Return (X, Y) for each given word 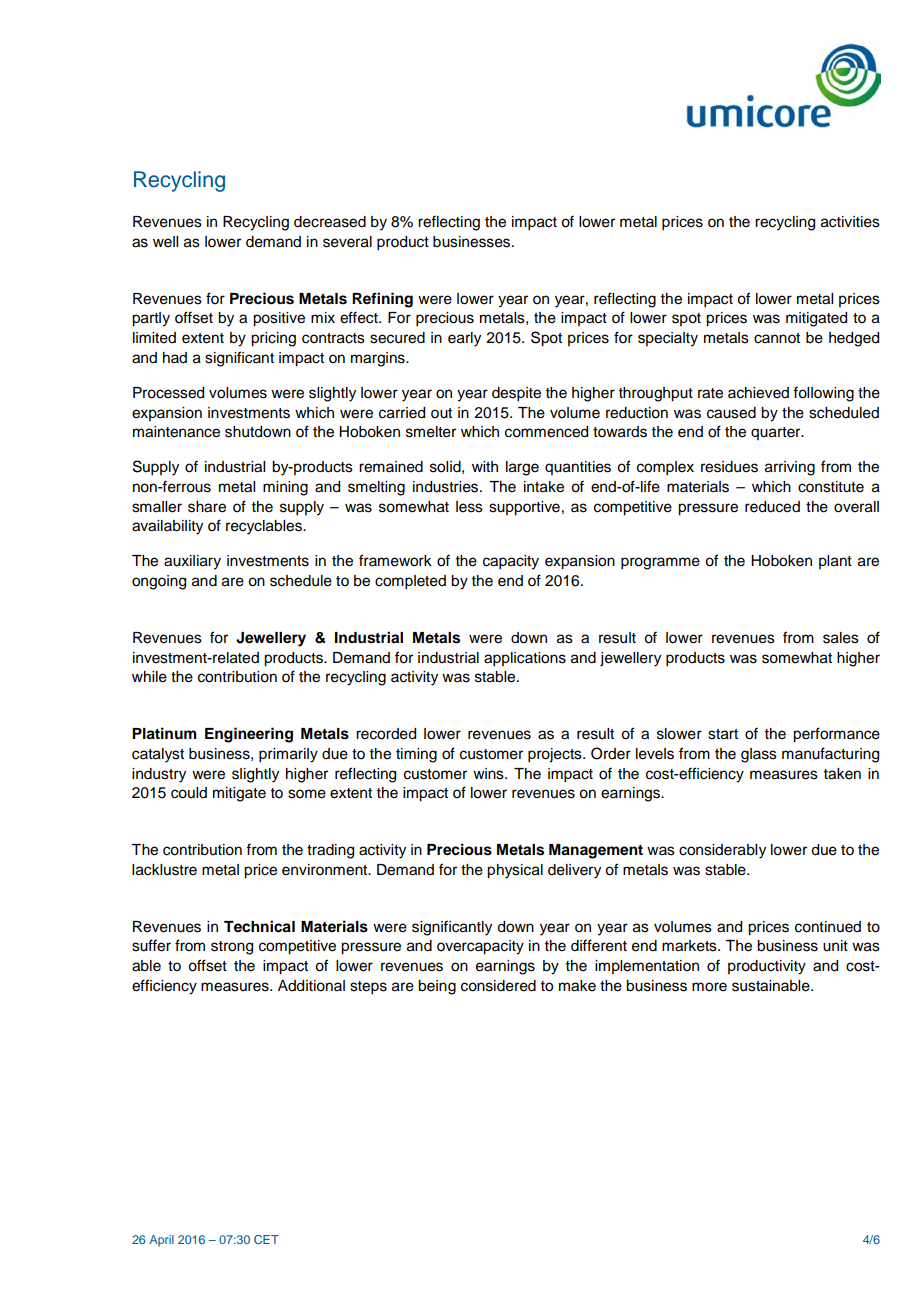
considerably (722, 851)
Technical (259, 926)
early (464, 339)
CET (266, 1239)
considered (498, 986)
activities (850, 222)
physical (515, 871)
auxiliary (192, 562)
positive (279, 319)
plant (835, 562)
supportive (524, 508)
